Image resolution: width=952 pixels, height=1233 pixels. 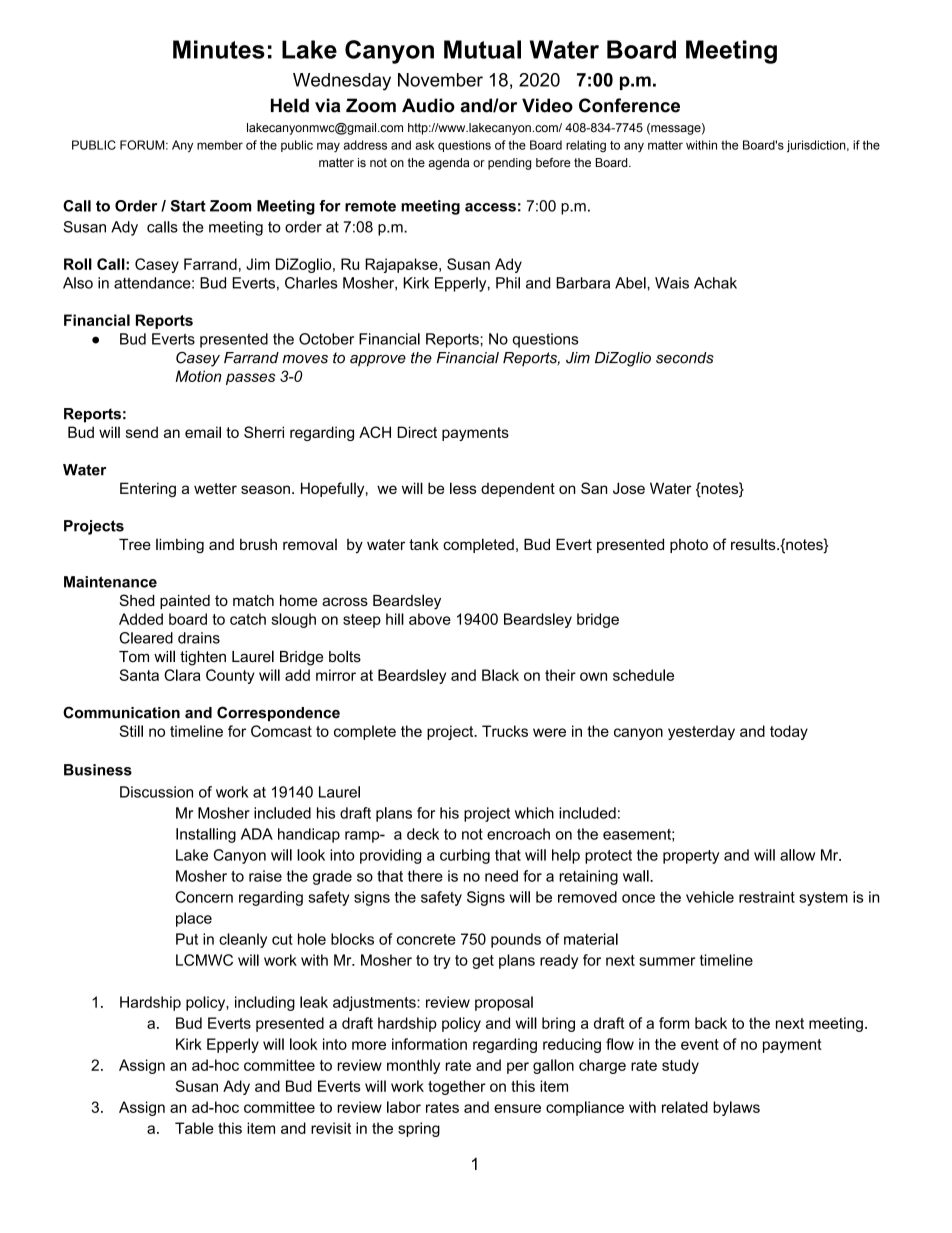 I want to click on Conference, so click(x=629, y=105).
